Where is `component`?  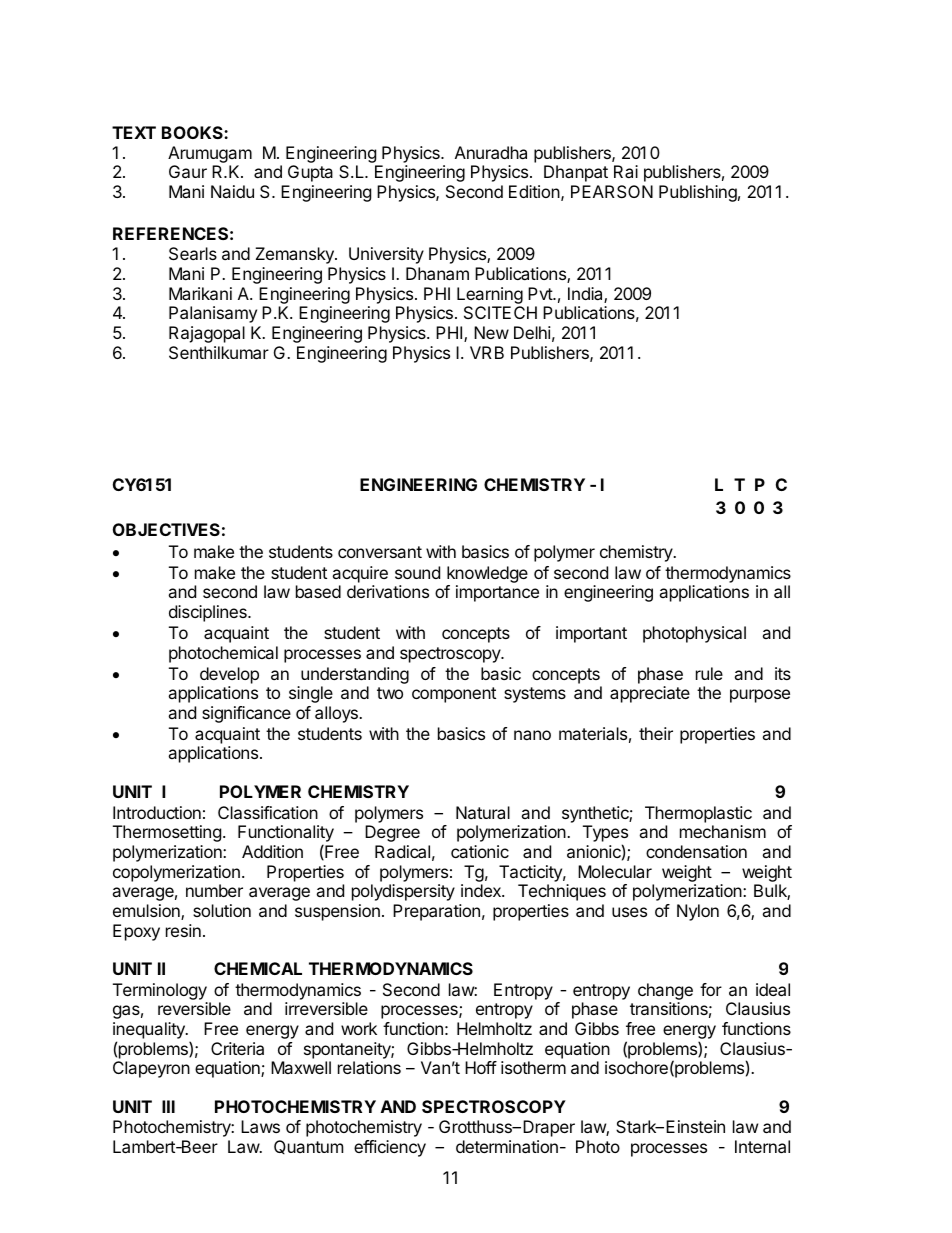 component is located at coordinates (454, 695).
